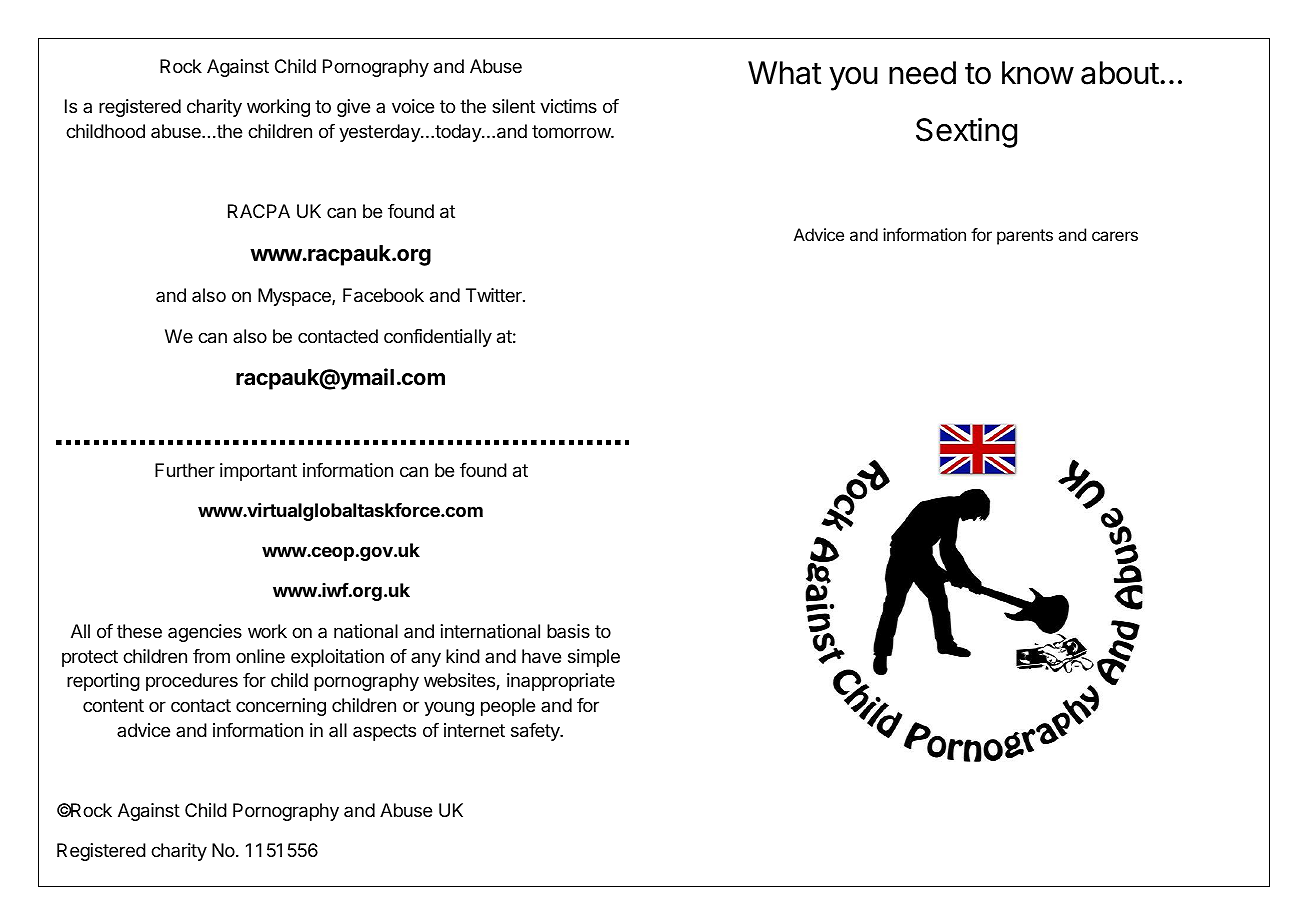  I want to click on give, so click(353, 108).
